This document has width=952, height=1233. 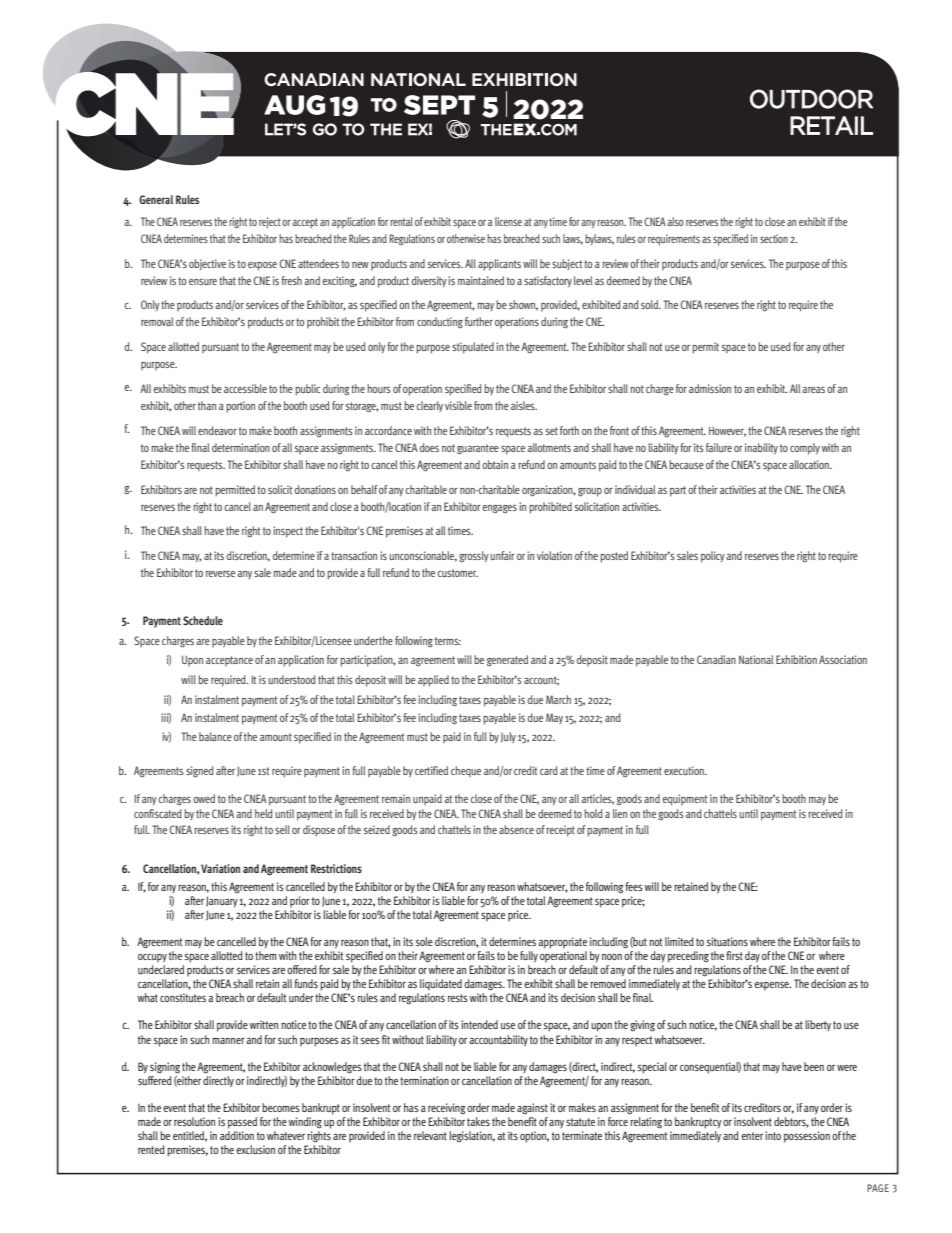 What do you see at coordinates (813, 389) in the document?
I see `areas` at bounding box center [813, 389].
